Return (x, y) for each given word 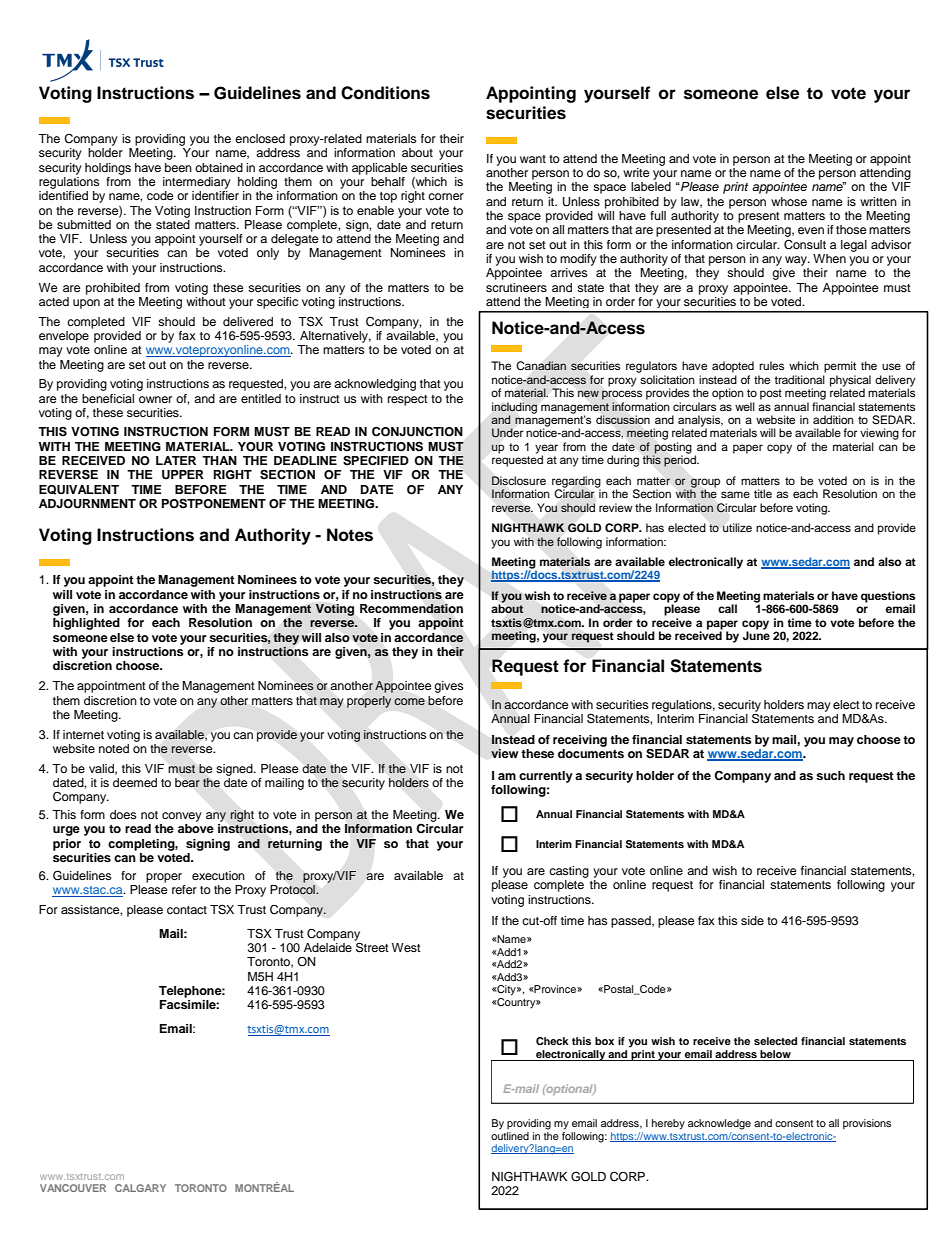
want (533, 159)
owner (155, 399)
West (406, 947)
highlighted (86, 624)
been (178, 167)
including (514, 409)
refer (184, 889)
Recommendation (411, 609)
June (756, 635)
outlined (510, 1136)
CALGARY (140, 1188)
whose (789, 201)
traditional (799, 379)
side (752, 920)
